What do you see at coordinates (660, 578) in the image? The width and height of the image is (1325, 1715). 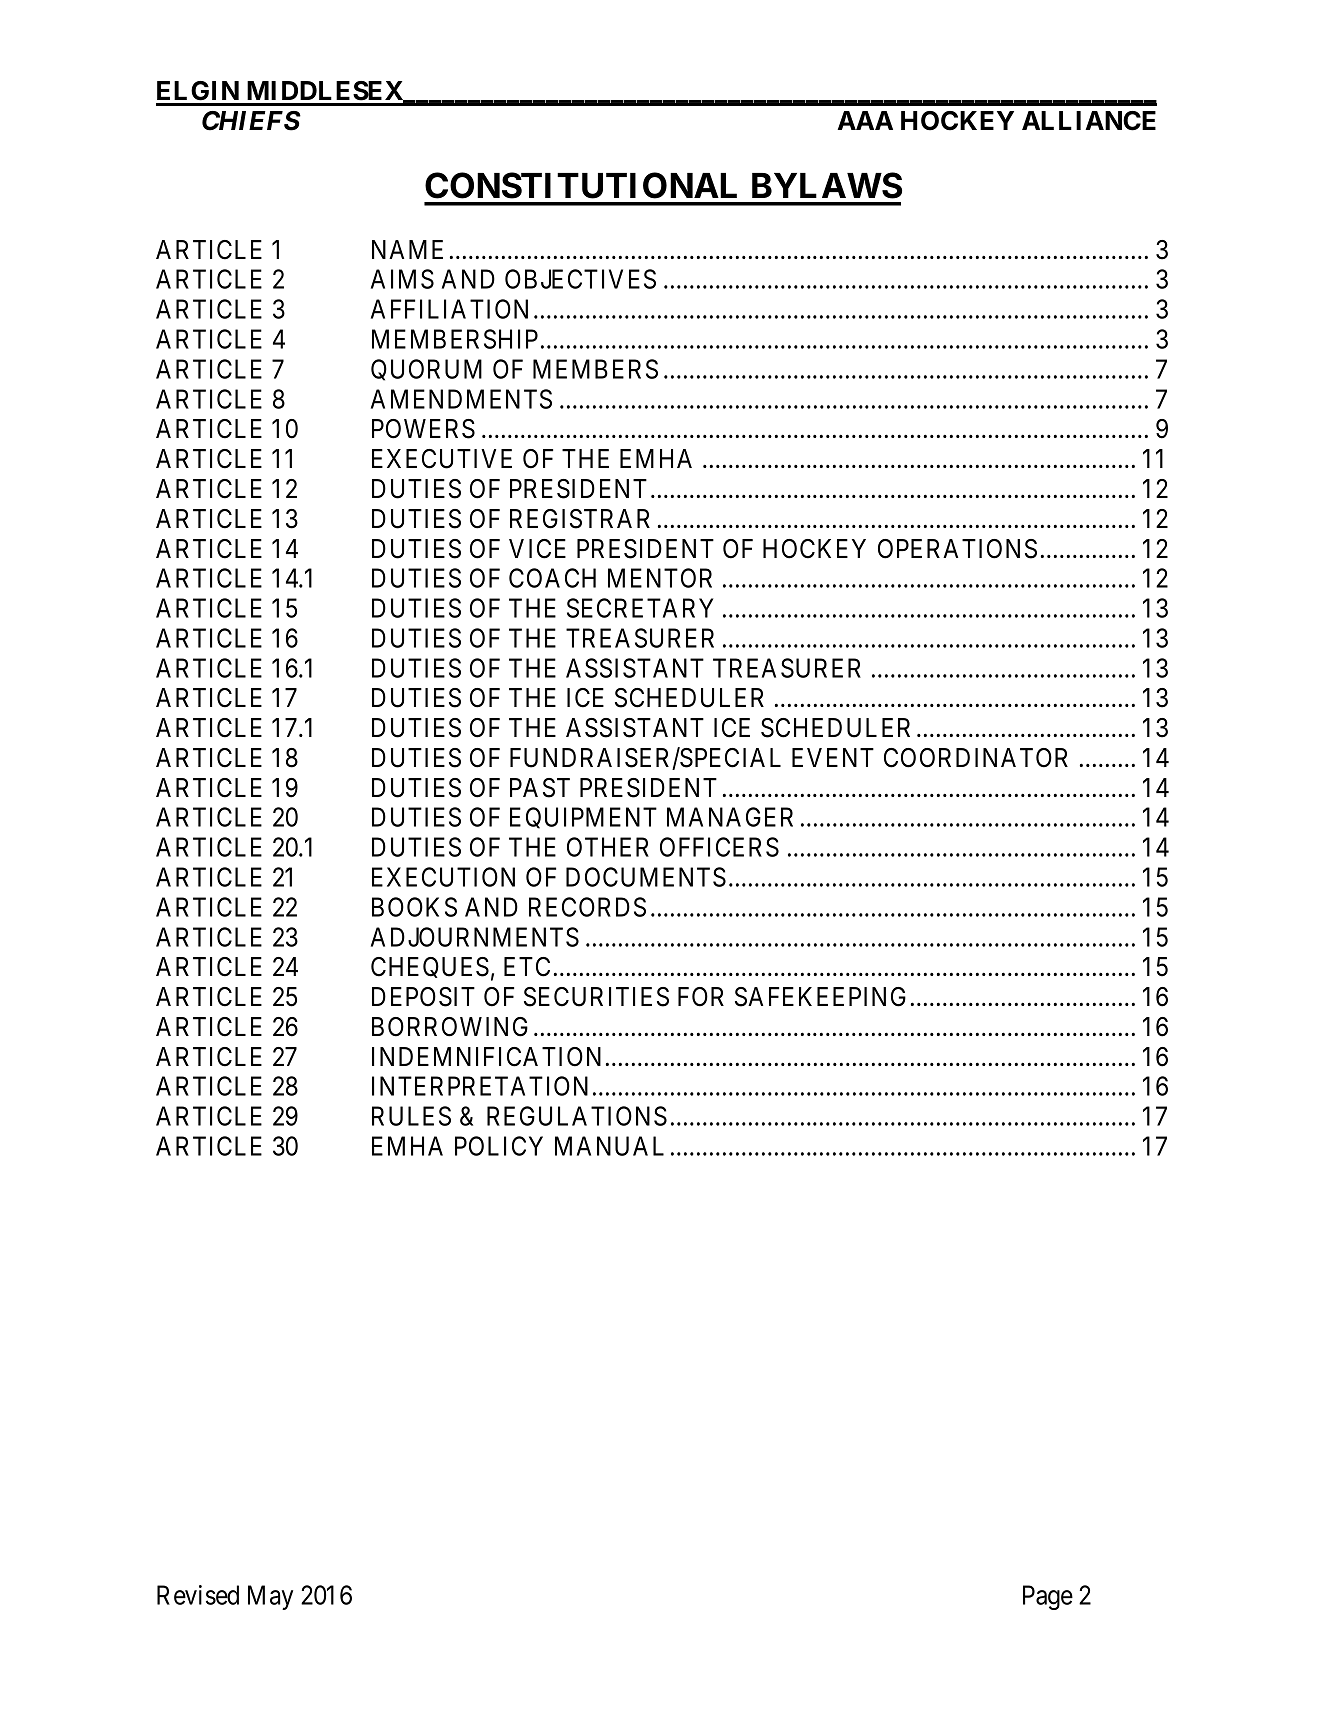 I see `MENTOR` at bounding box center [660, 578].
